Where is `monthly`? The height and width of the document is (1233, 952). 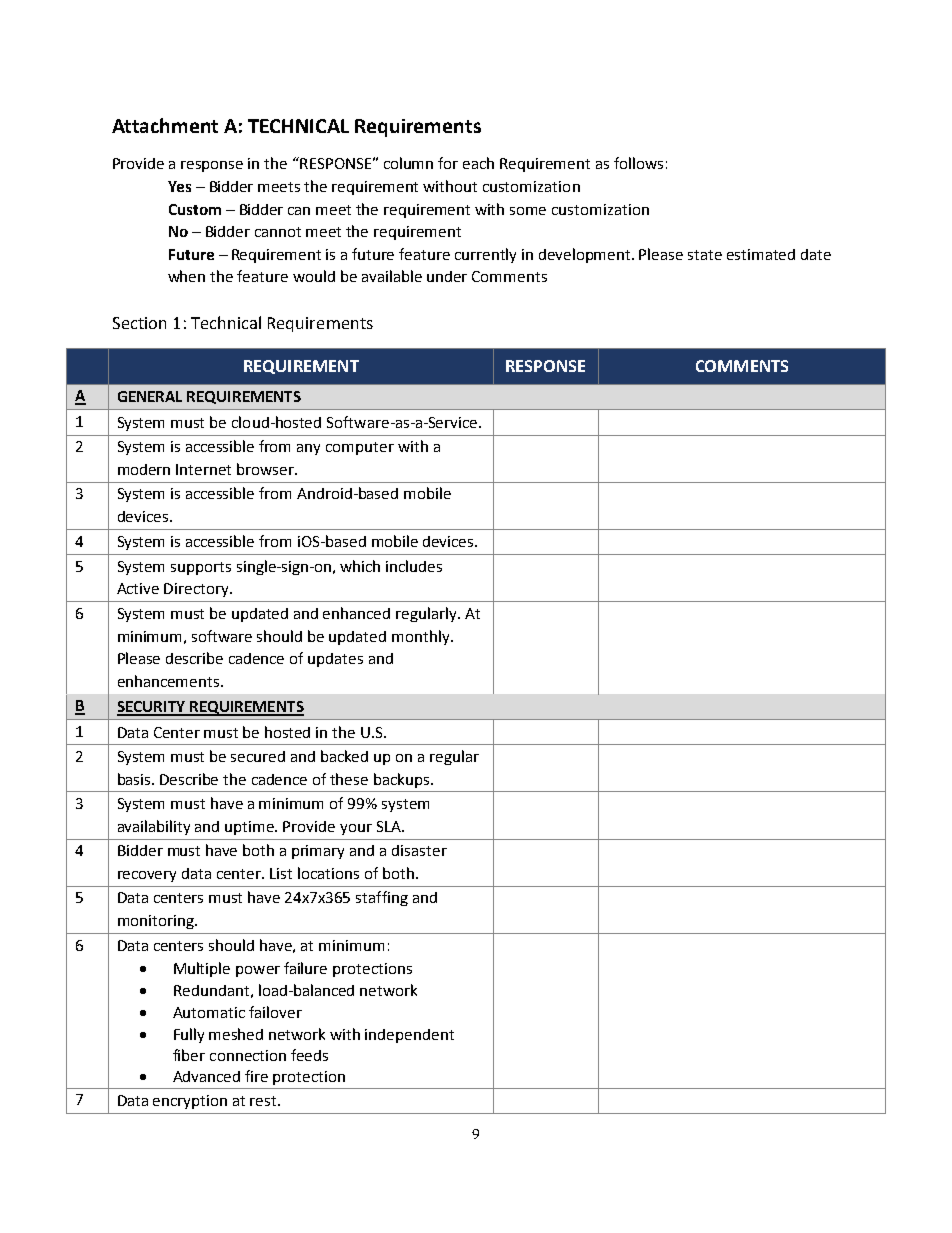 monthly is located at coordinates (422, 637).
